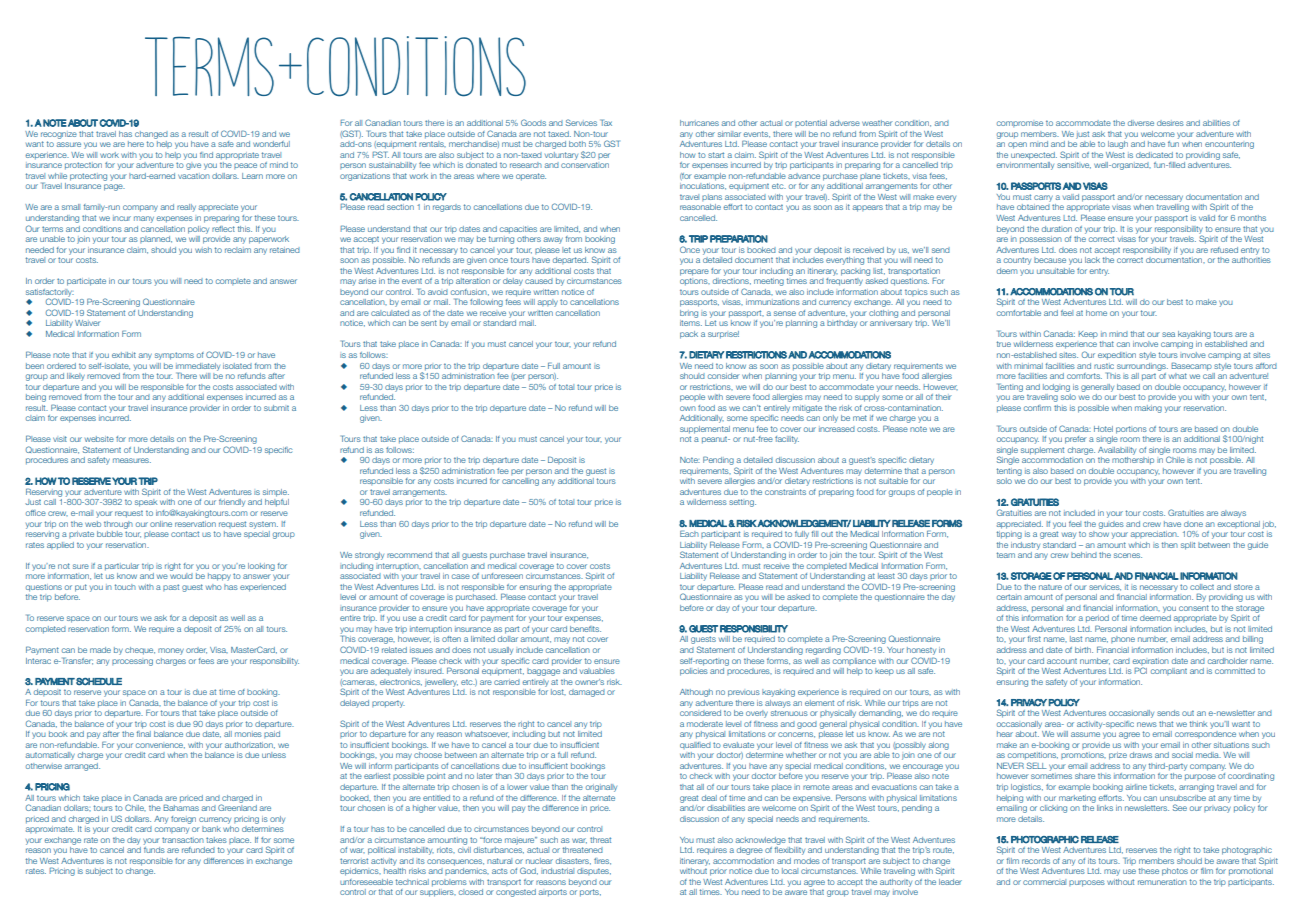  I want to click on mitigate, so click(807, 409).
